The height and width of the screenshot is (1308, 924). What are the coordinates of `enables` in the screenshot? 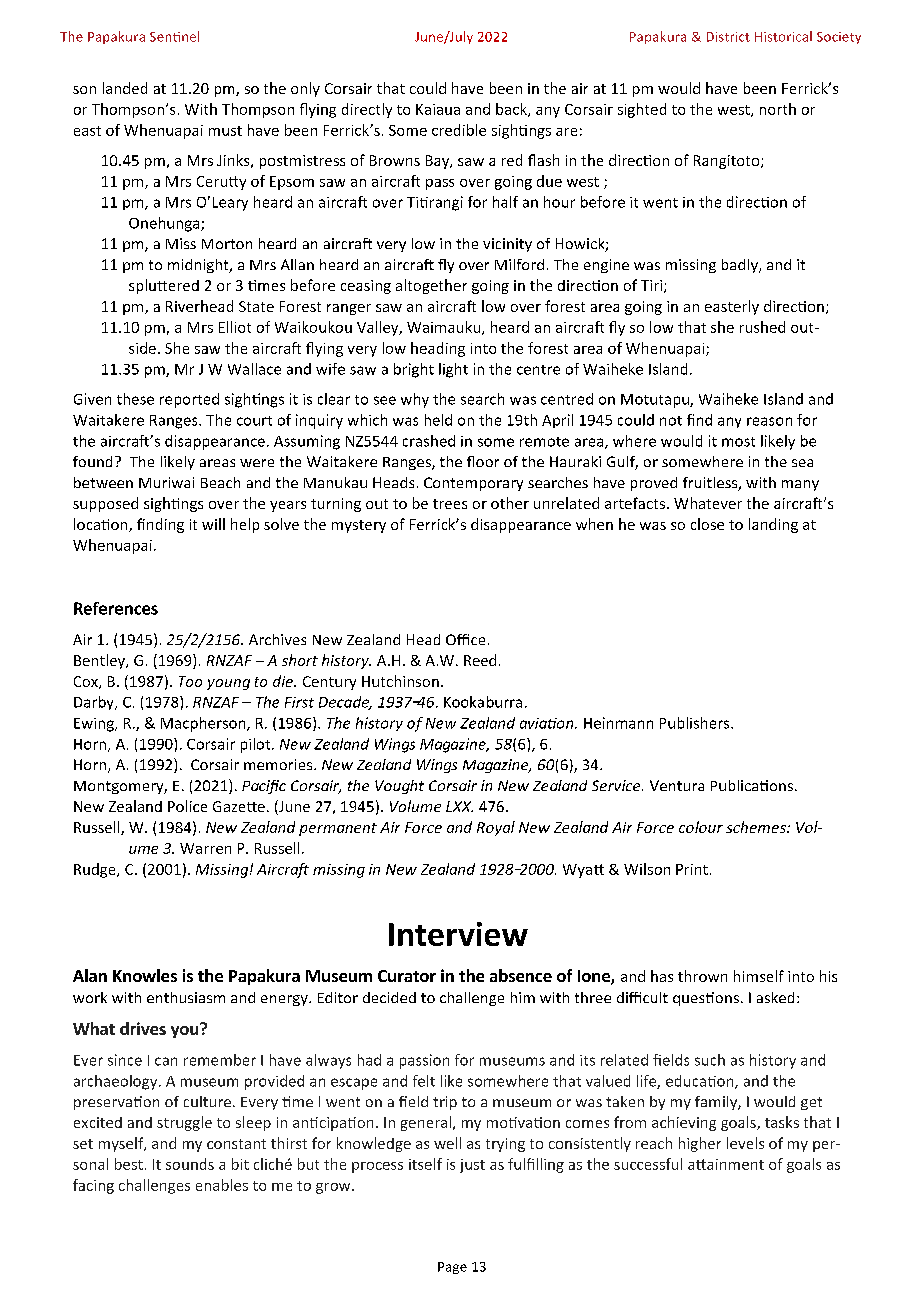 It's located at (222, 1185).
